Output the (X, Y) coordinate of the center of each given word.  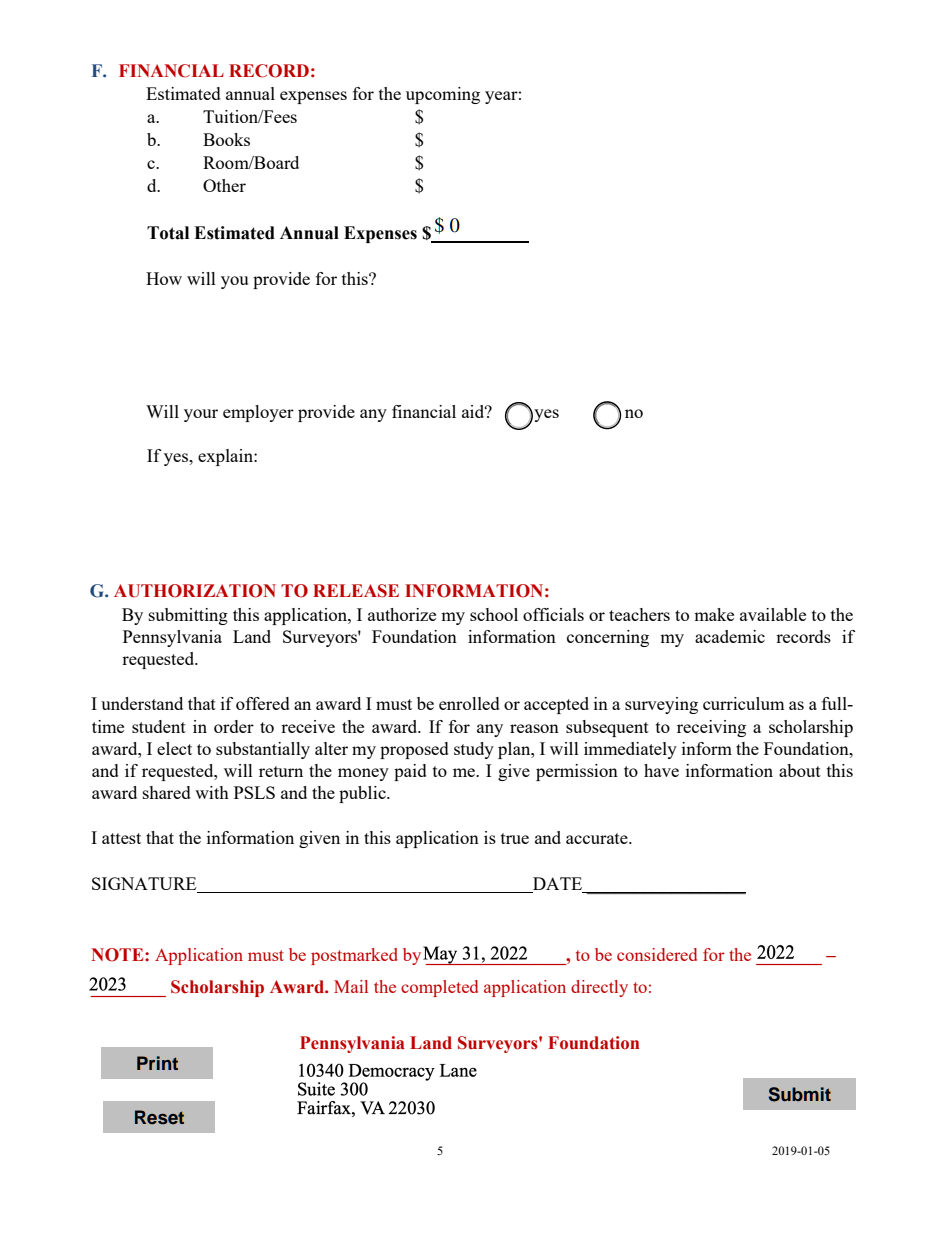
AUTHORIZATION (195, 591)
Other (224, 185)
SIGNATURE (145, 885)
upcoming (443, 95)
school (494, 614)
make (714, 614)
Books (226, 139)
